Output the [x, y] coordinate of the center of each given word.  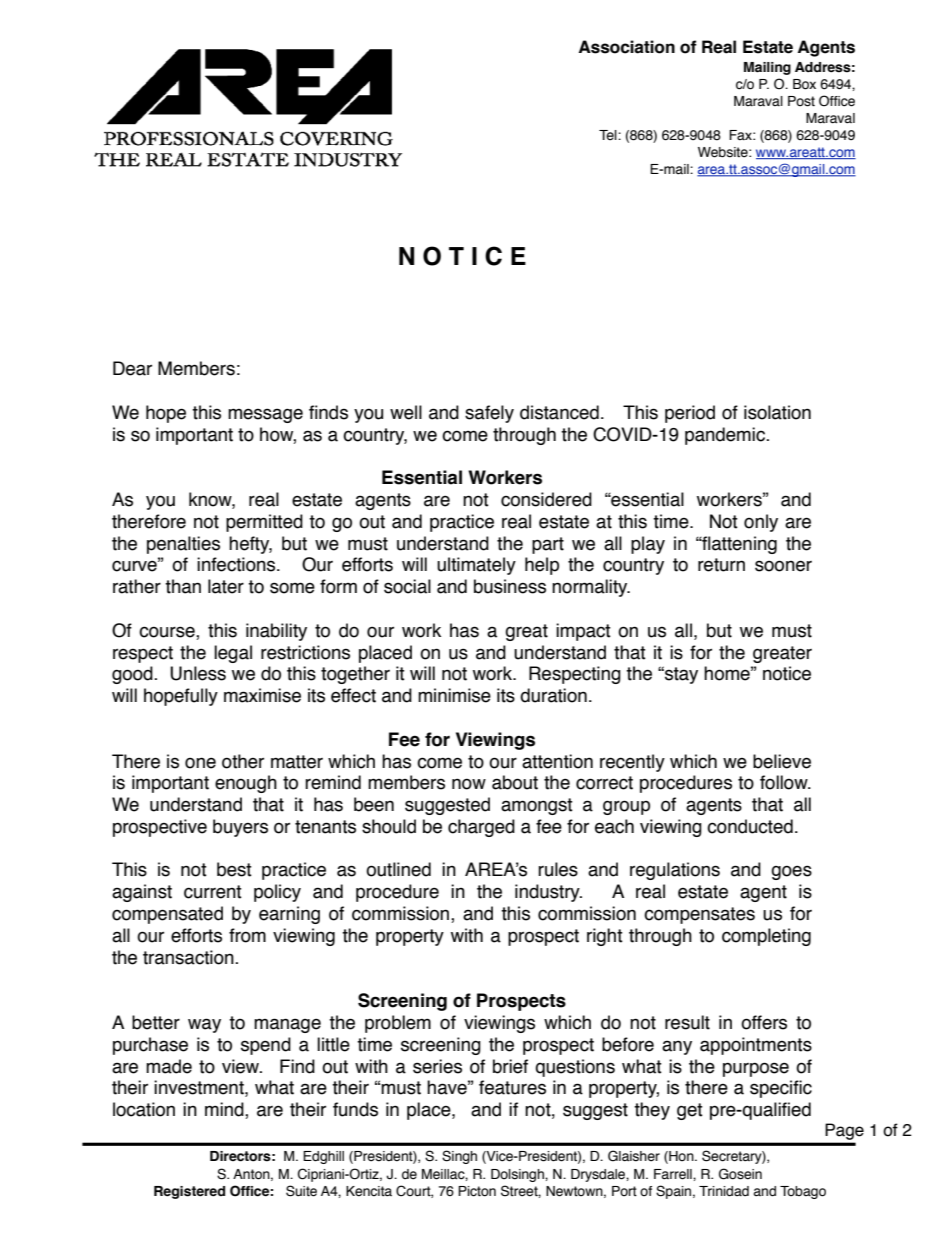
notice [787, 673]
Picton [477, 1191]
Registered [189, 1192]
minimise [454, 695]
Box [804, 84]
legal [233, 654]
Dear [132, 368]
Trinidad [724, 1191]
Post [801, 101]
